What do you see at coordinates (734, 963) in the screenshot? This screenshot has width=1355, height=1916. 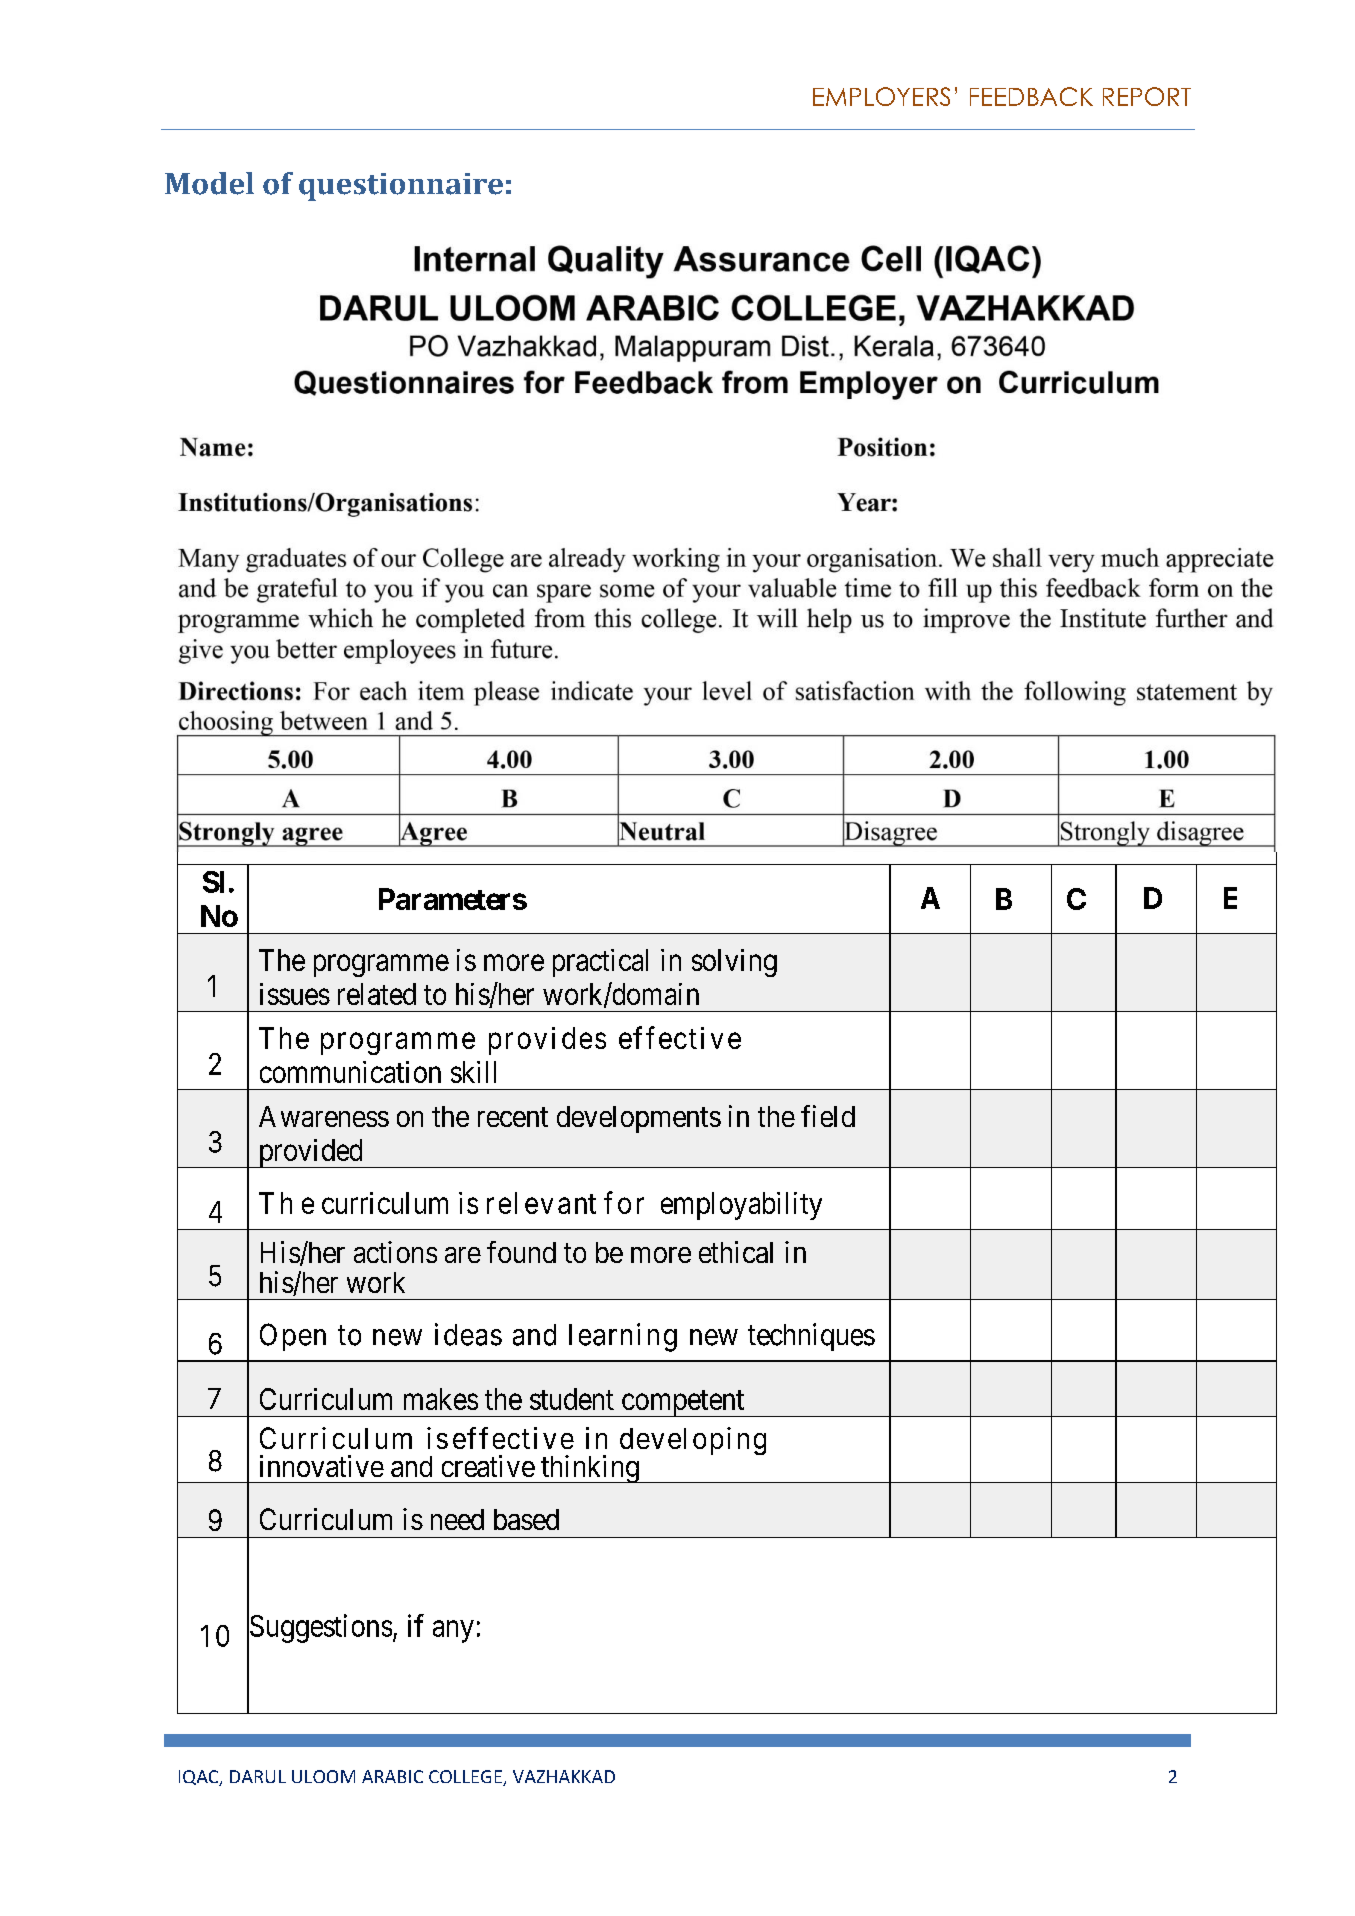 I see `solving` at bounding box center [734, 963].
